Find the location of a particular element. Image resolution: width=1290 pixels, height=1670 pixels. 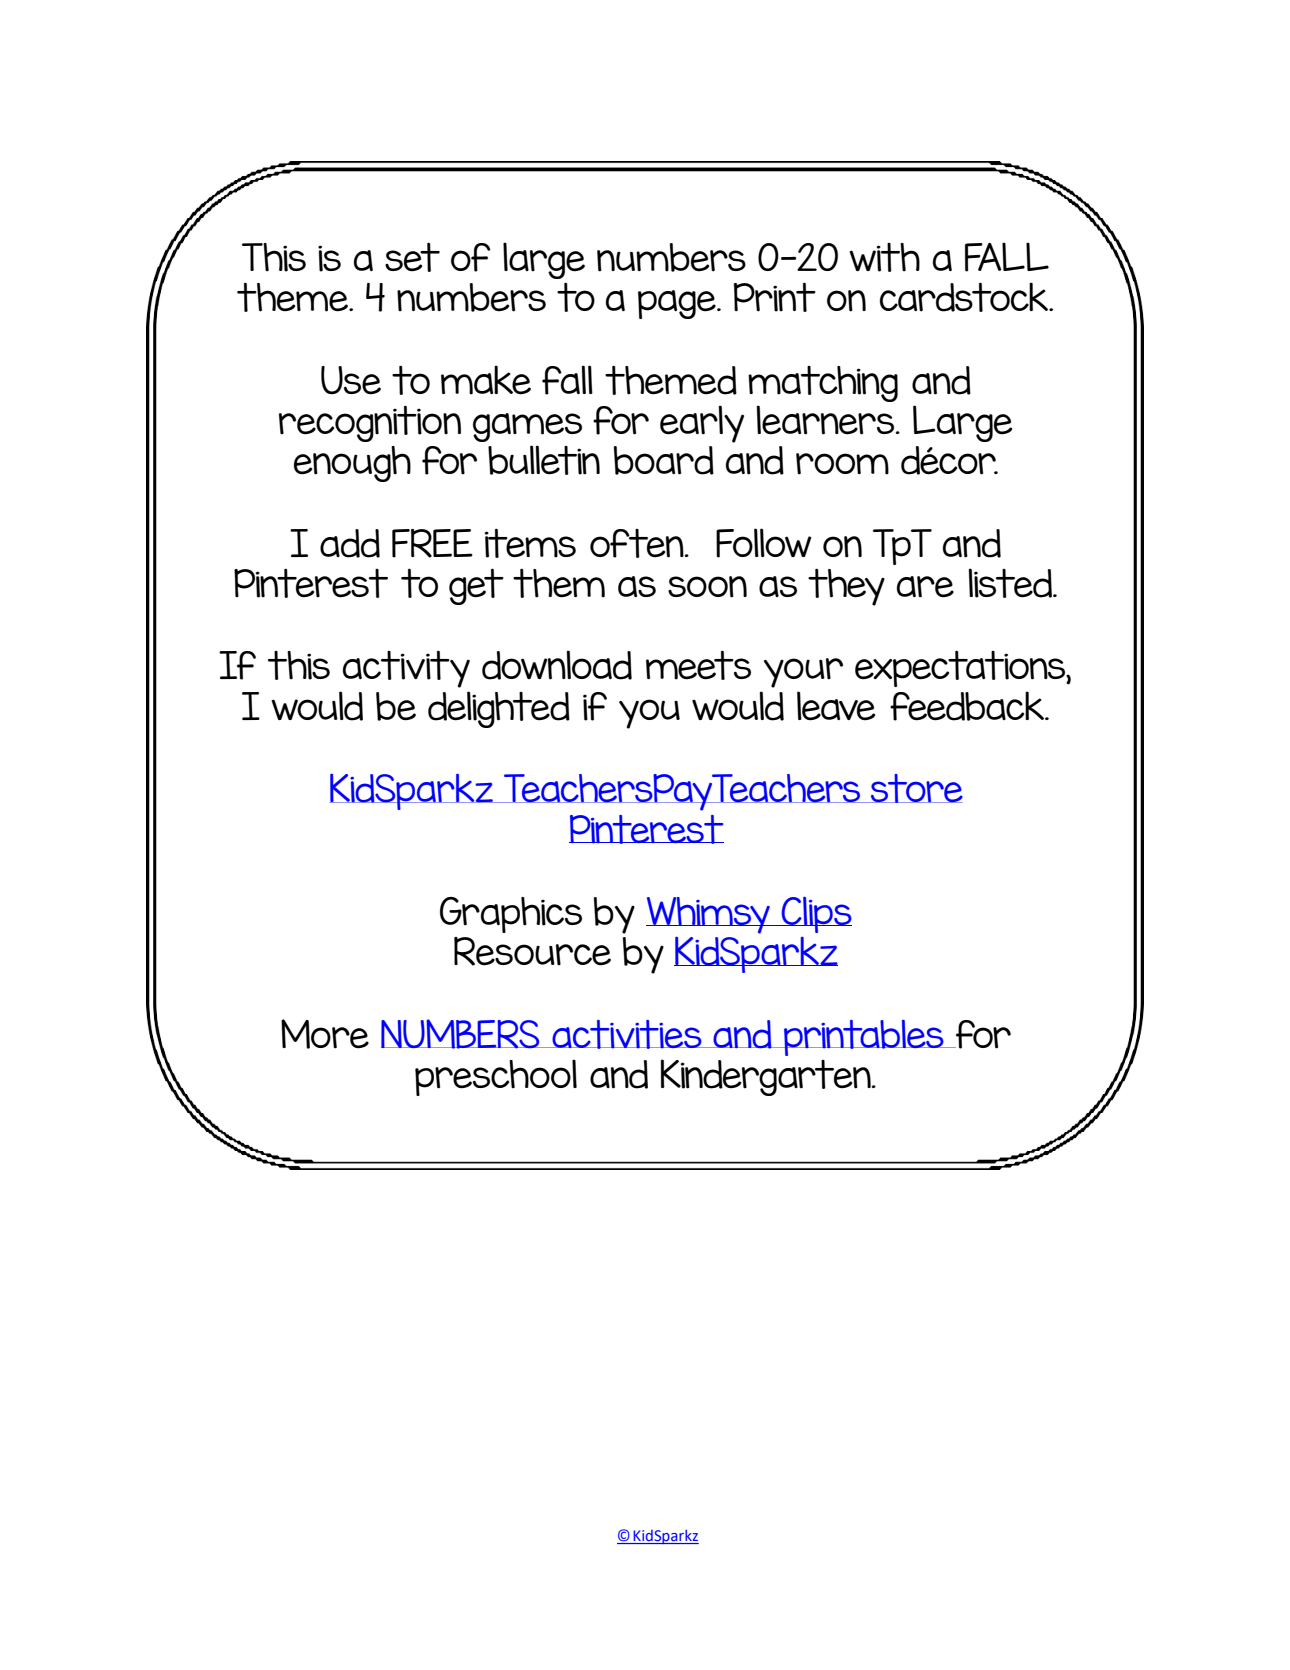

are is located at coordinates (925, 587).
